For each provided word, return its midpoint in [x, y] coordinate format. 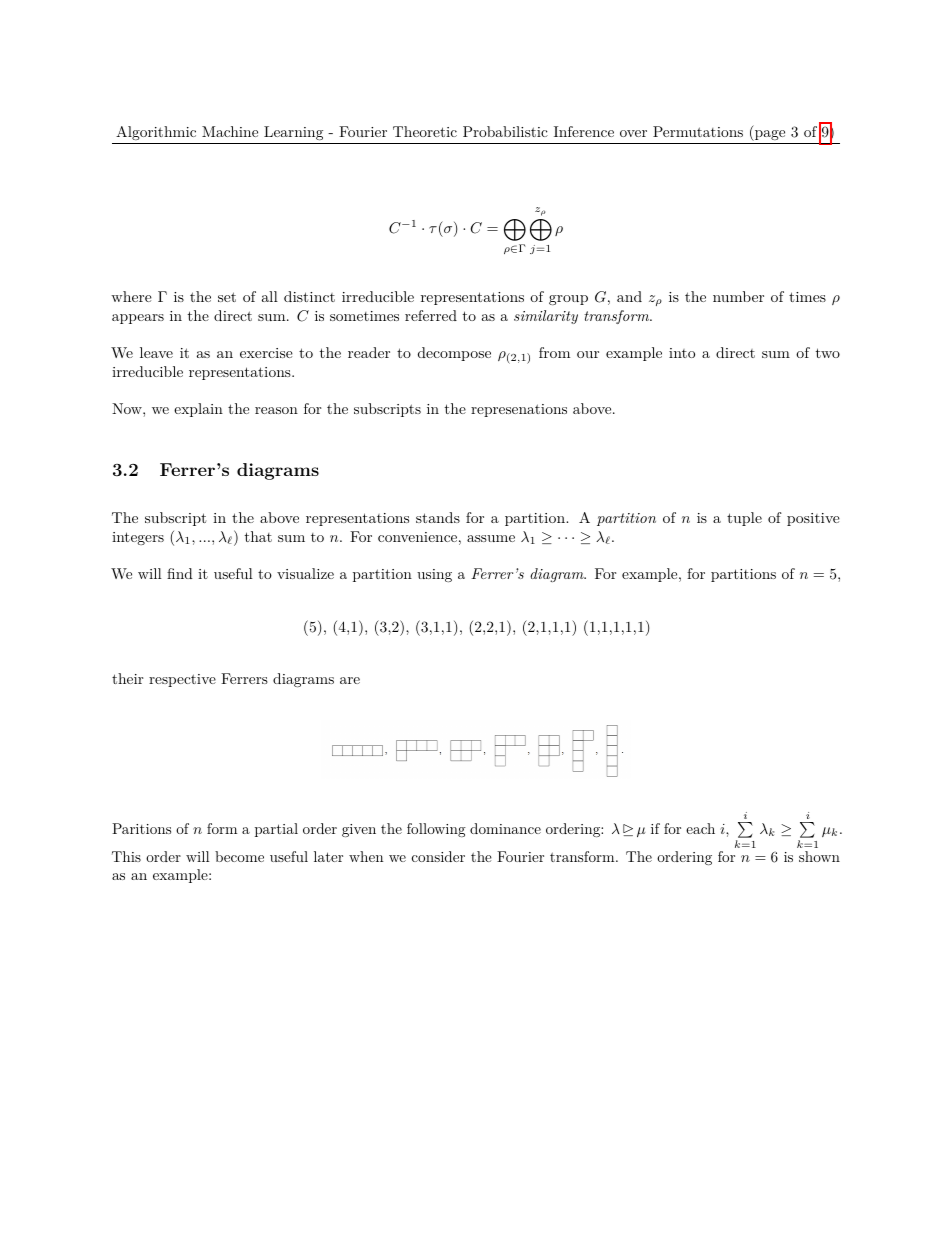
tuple [744, 519]
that [258, 536]
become [239, 856]
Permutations [698, 131]
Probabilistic [505, 131]
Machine [230, 131]
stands [438, 517]
